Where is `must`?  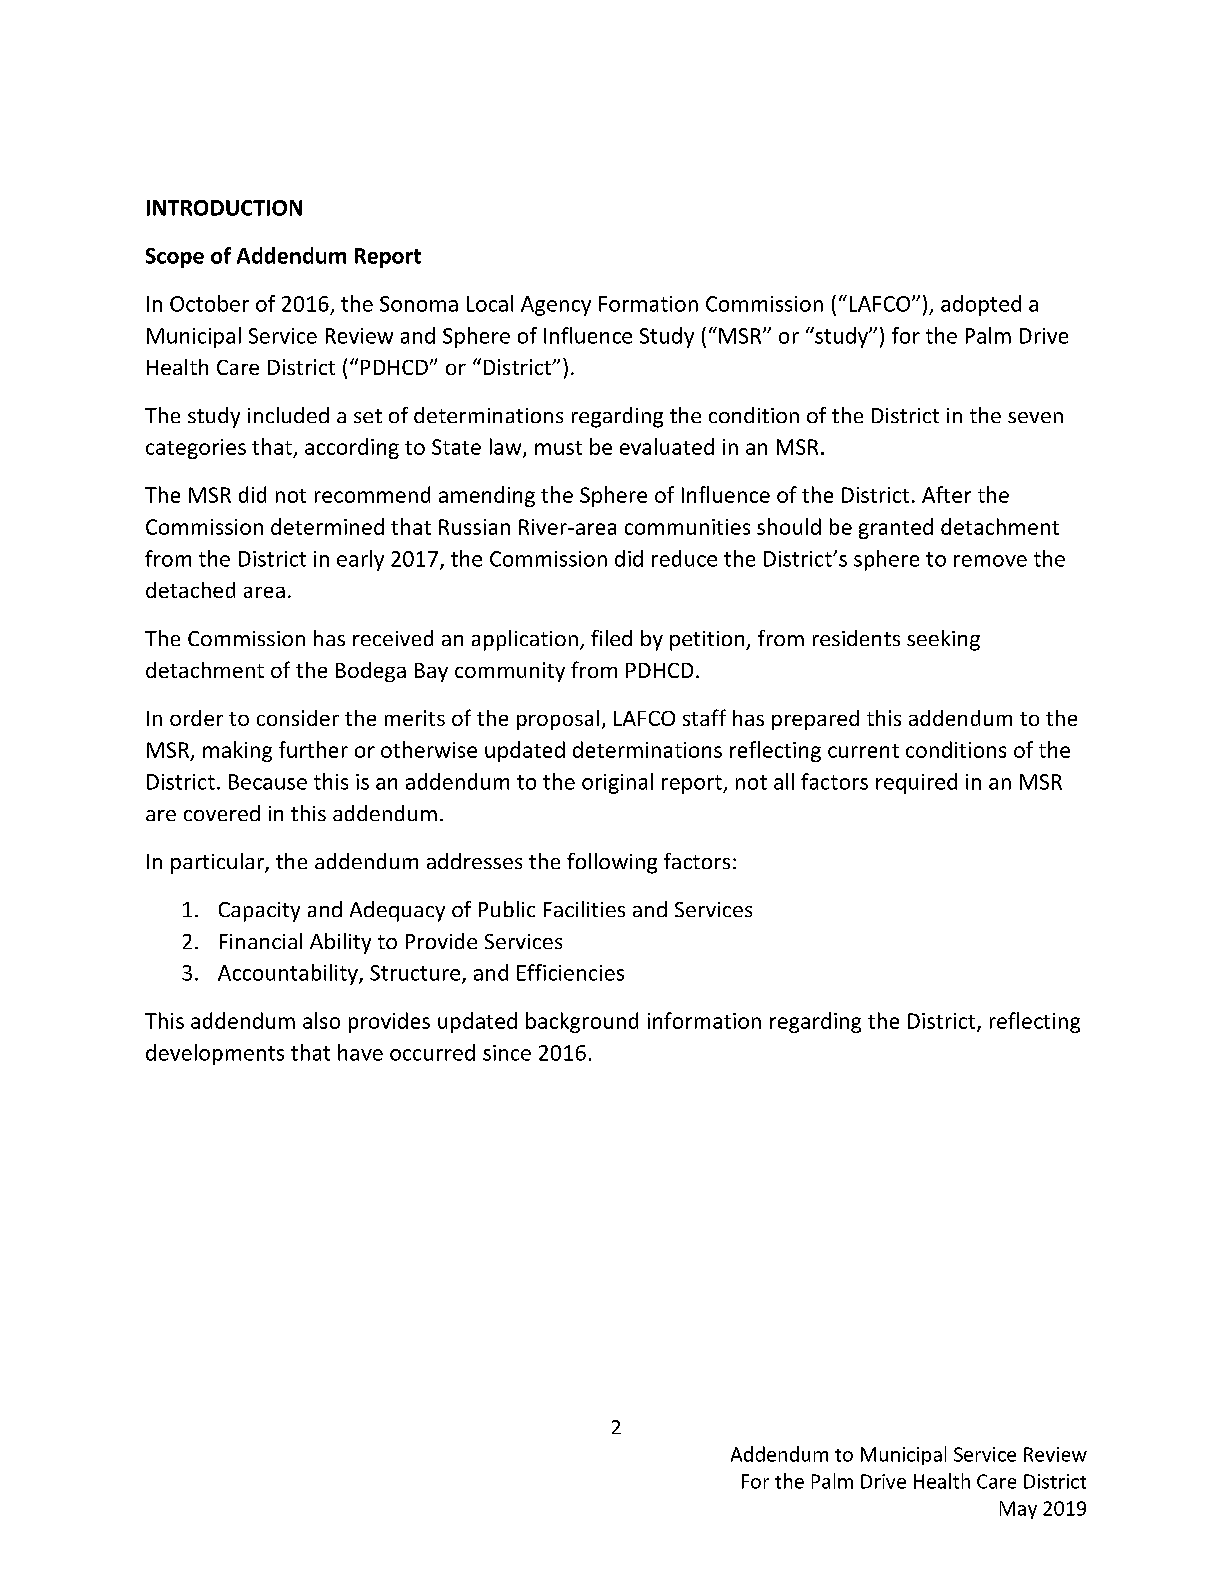
must is located at coordinates (558, 448).
